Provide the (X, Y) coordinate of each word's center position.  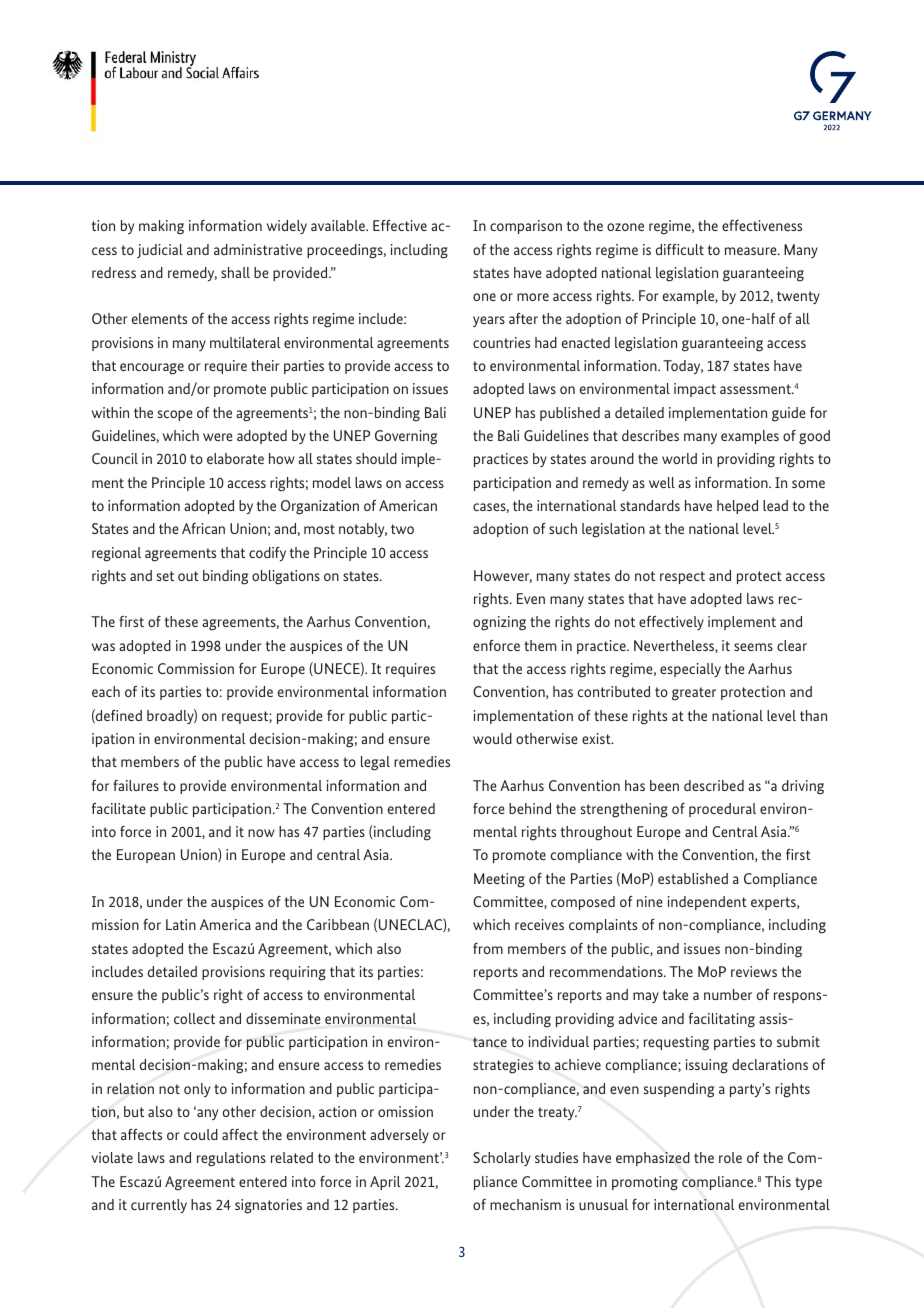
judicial (160, 251)
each (106, 691)
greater (694, 694)
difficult (680, 249)
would (492, 738)
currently (159, 1206)
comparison (526, 227)
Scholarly (502, 1159)
